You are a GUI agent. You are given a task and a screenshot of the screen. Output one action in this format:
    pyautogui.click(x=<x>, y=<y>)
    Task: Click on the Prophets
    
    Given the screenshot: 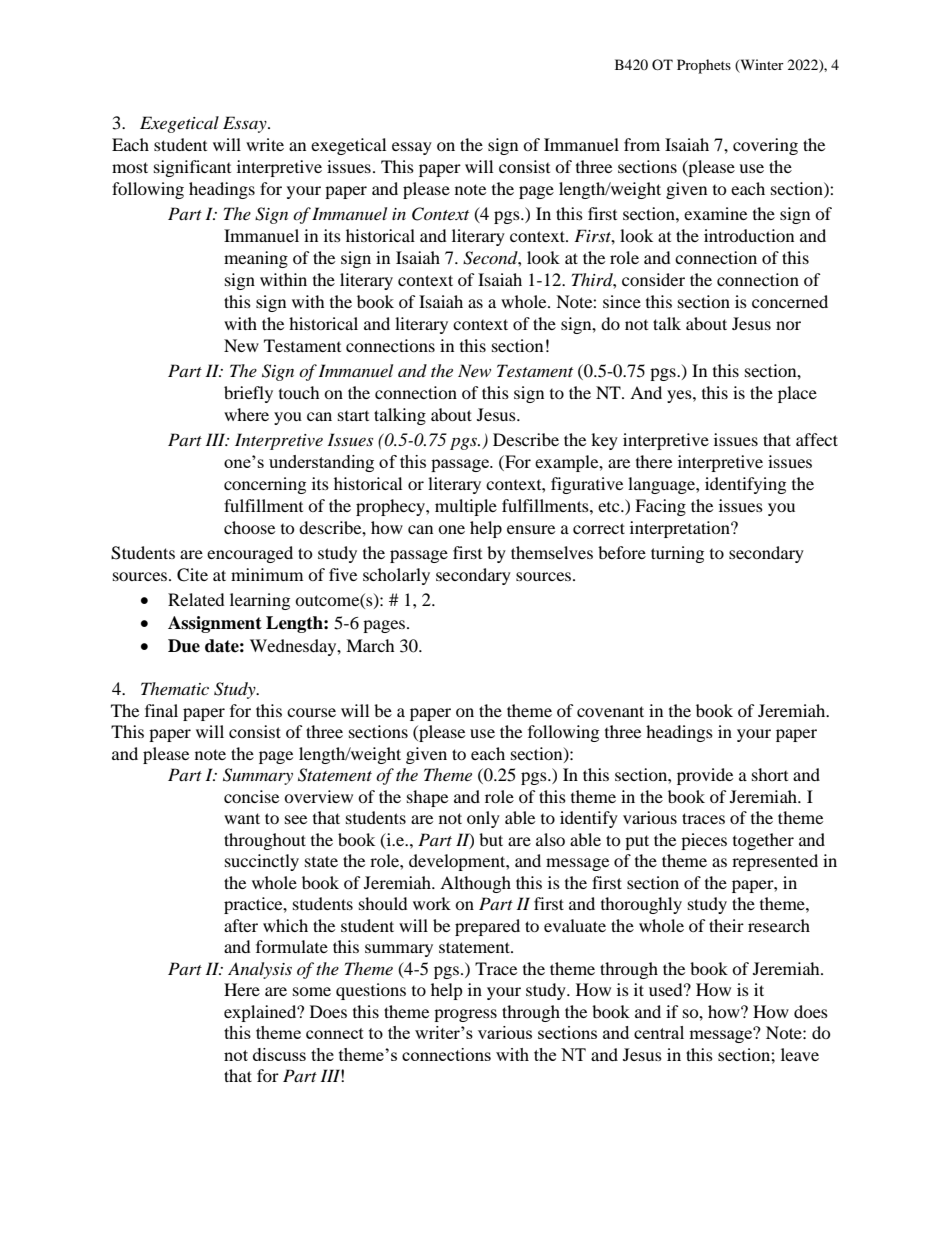 What is the action you would take?
    pyautogui.click(x=704, y=66)
